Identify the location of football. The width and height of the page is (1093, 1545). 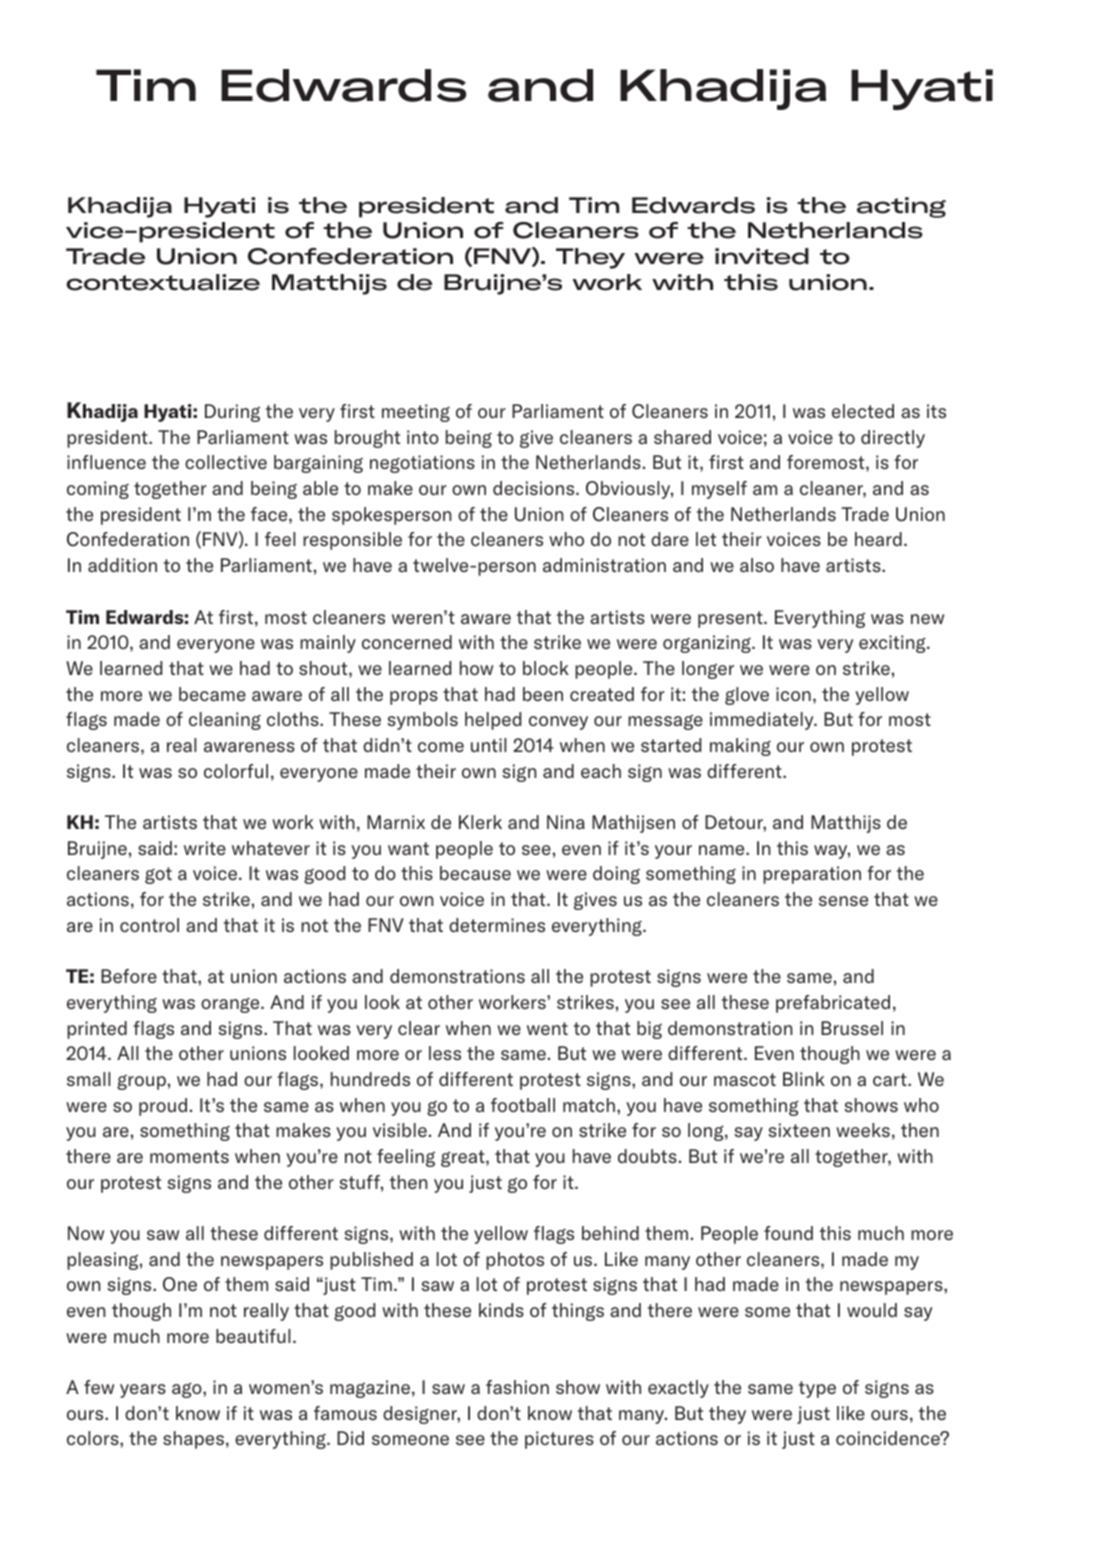
(523, 1105).
